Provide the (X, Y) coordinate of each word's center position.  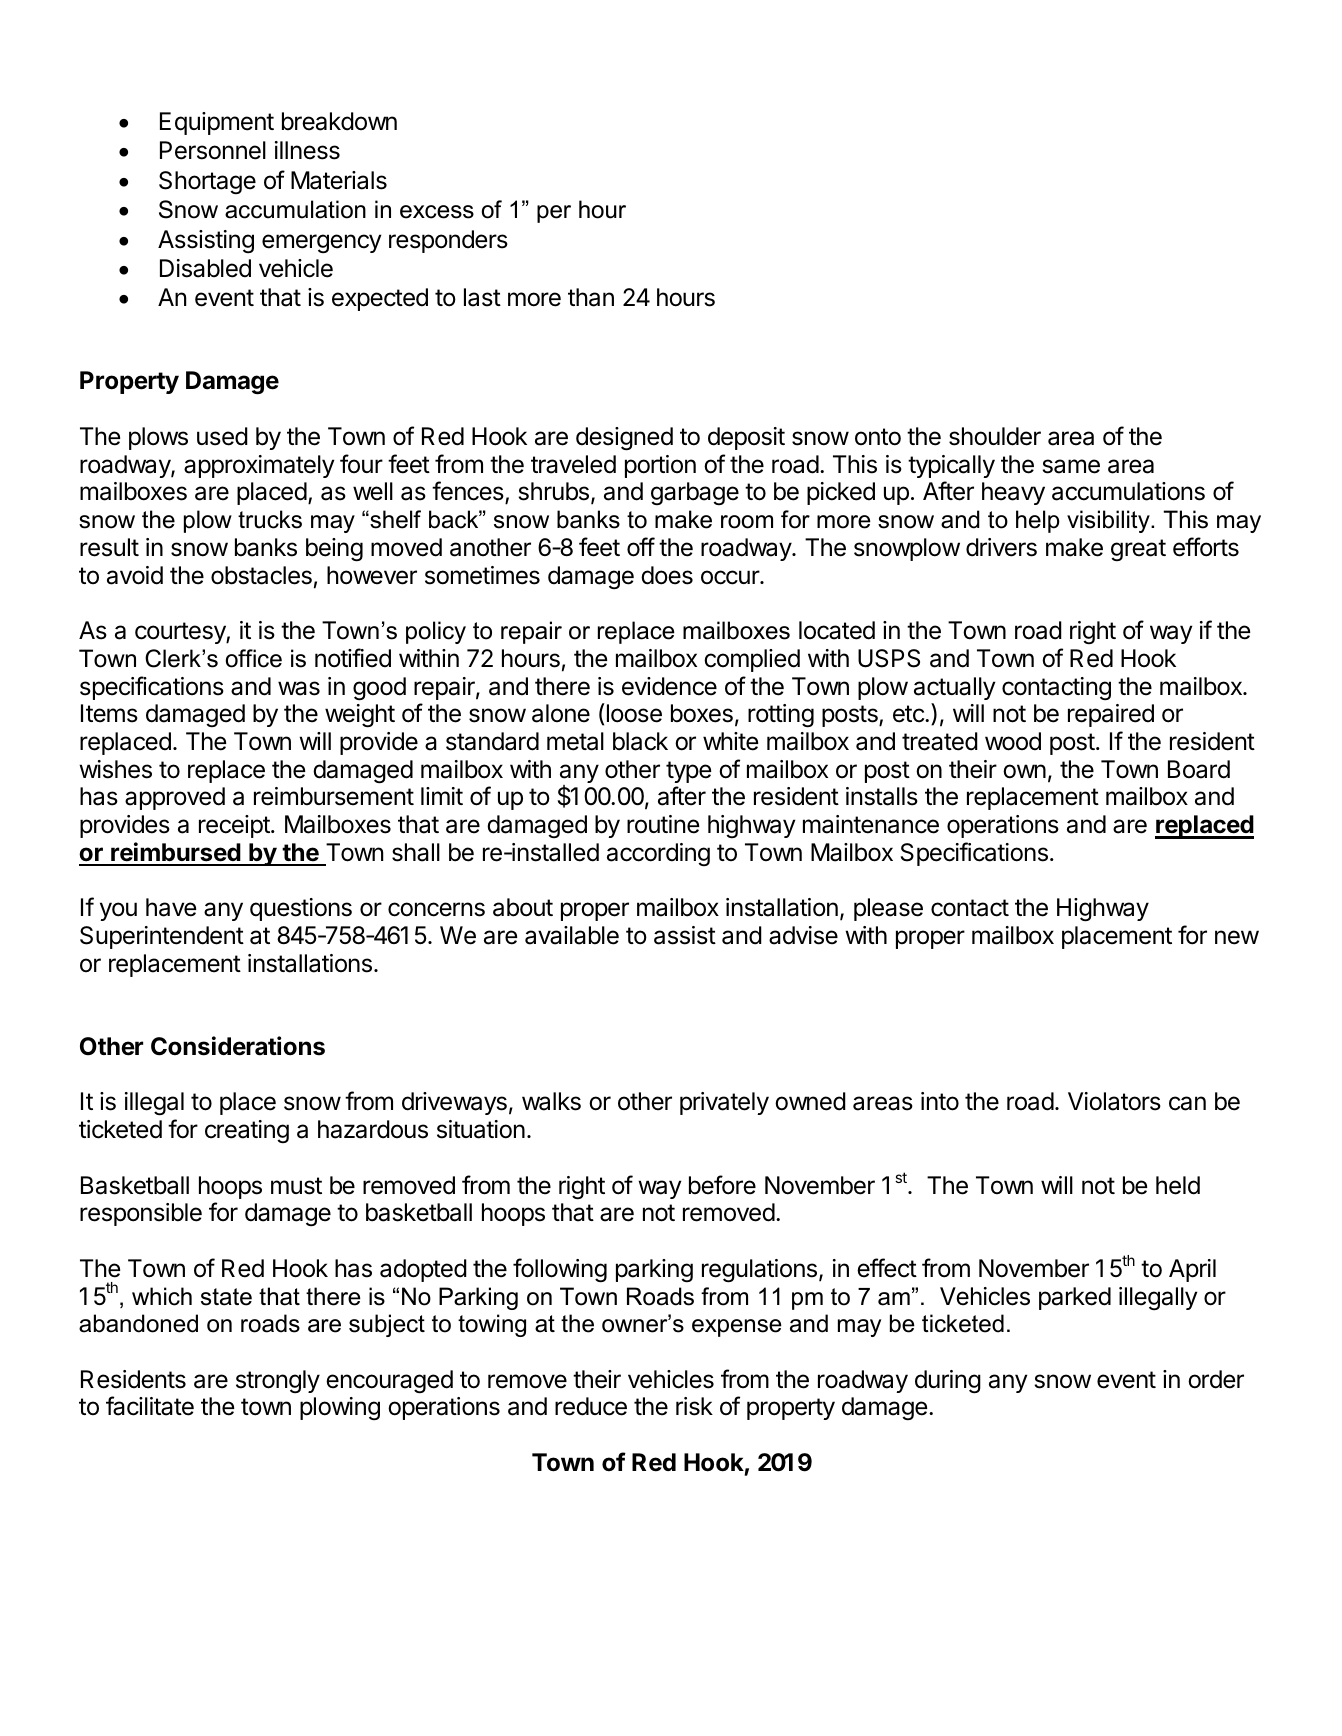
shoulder (995, 436)
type (688, 772)
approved (175, 798)
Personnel (213, 150)
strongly (278, 1382)
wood (1013, 741)
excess (437, 212)
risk (694, 1406)
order (1216, 1379)
